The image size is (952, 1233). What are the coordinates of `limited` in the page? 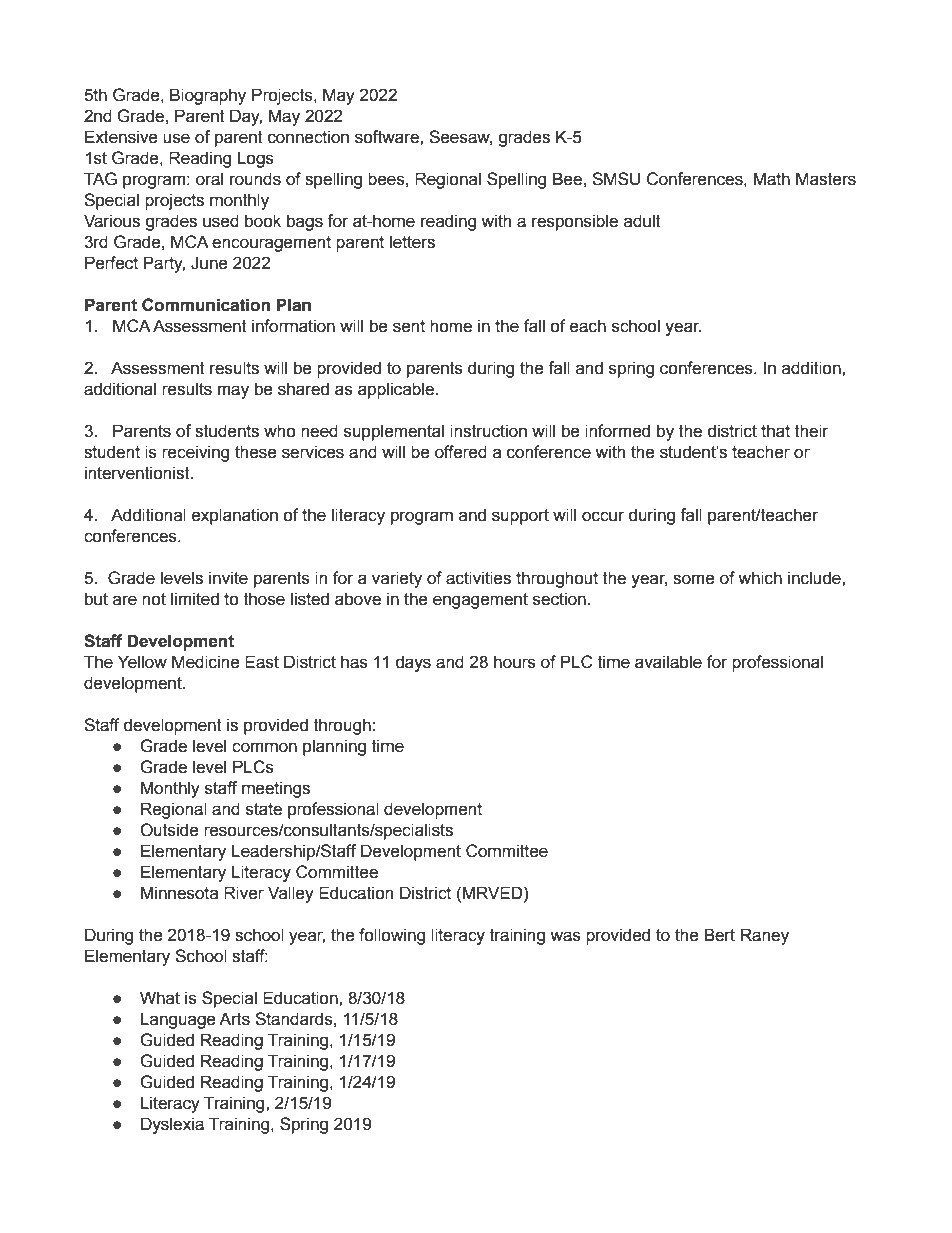 It's located at (195, 599).
